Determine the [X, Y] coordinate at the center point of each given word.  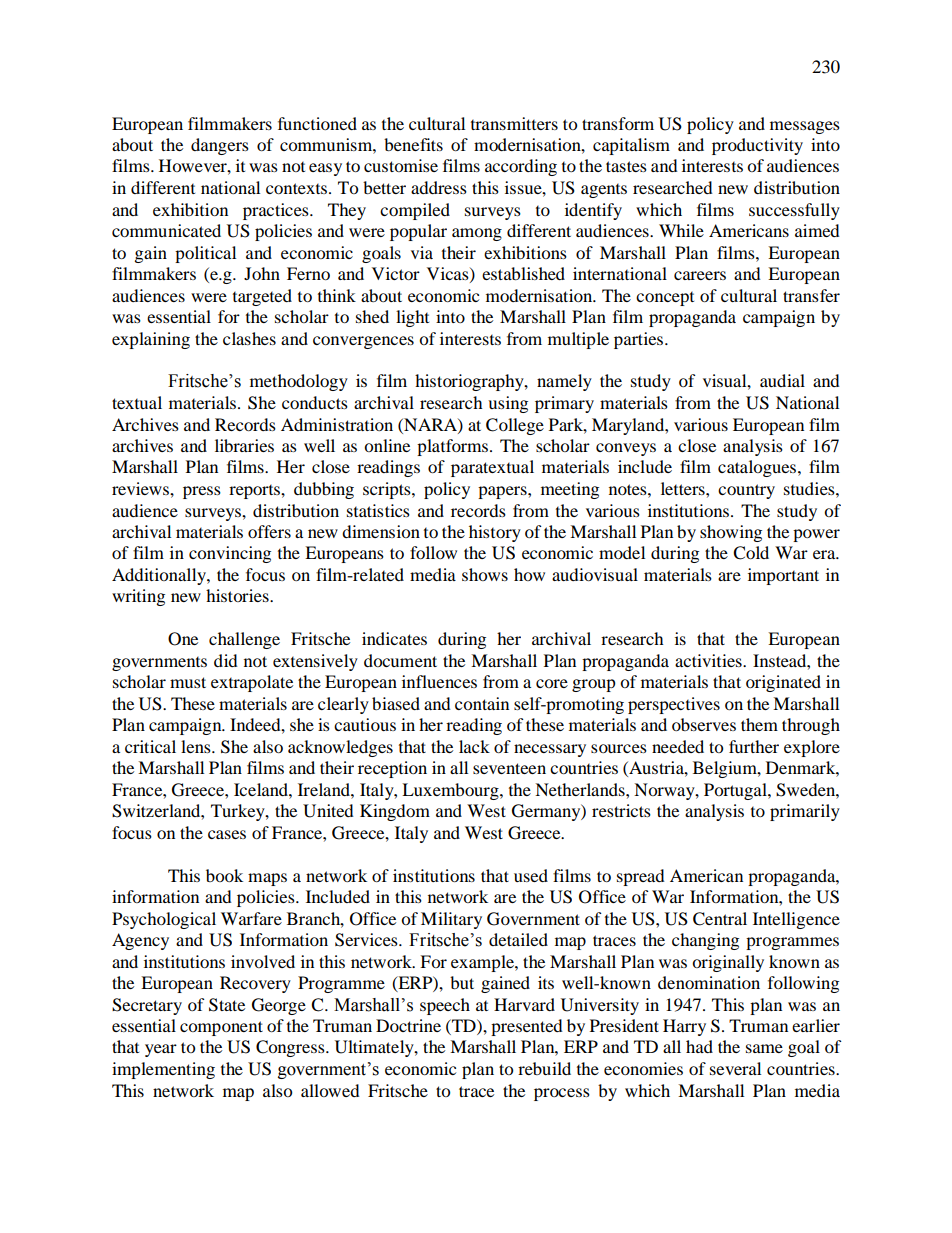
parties [640, 340]
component [221, 1028]
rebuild [544, 1068]
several [735, 1068]
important [783, 576]
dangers [220, 146]
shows [485, 574]
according [521, 167]
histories [238, 595]
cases [227, 834]
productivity [757, 146]
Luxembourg [451, 791]
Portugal [736, 791]
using [508, 404]
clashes [249, 338]
